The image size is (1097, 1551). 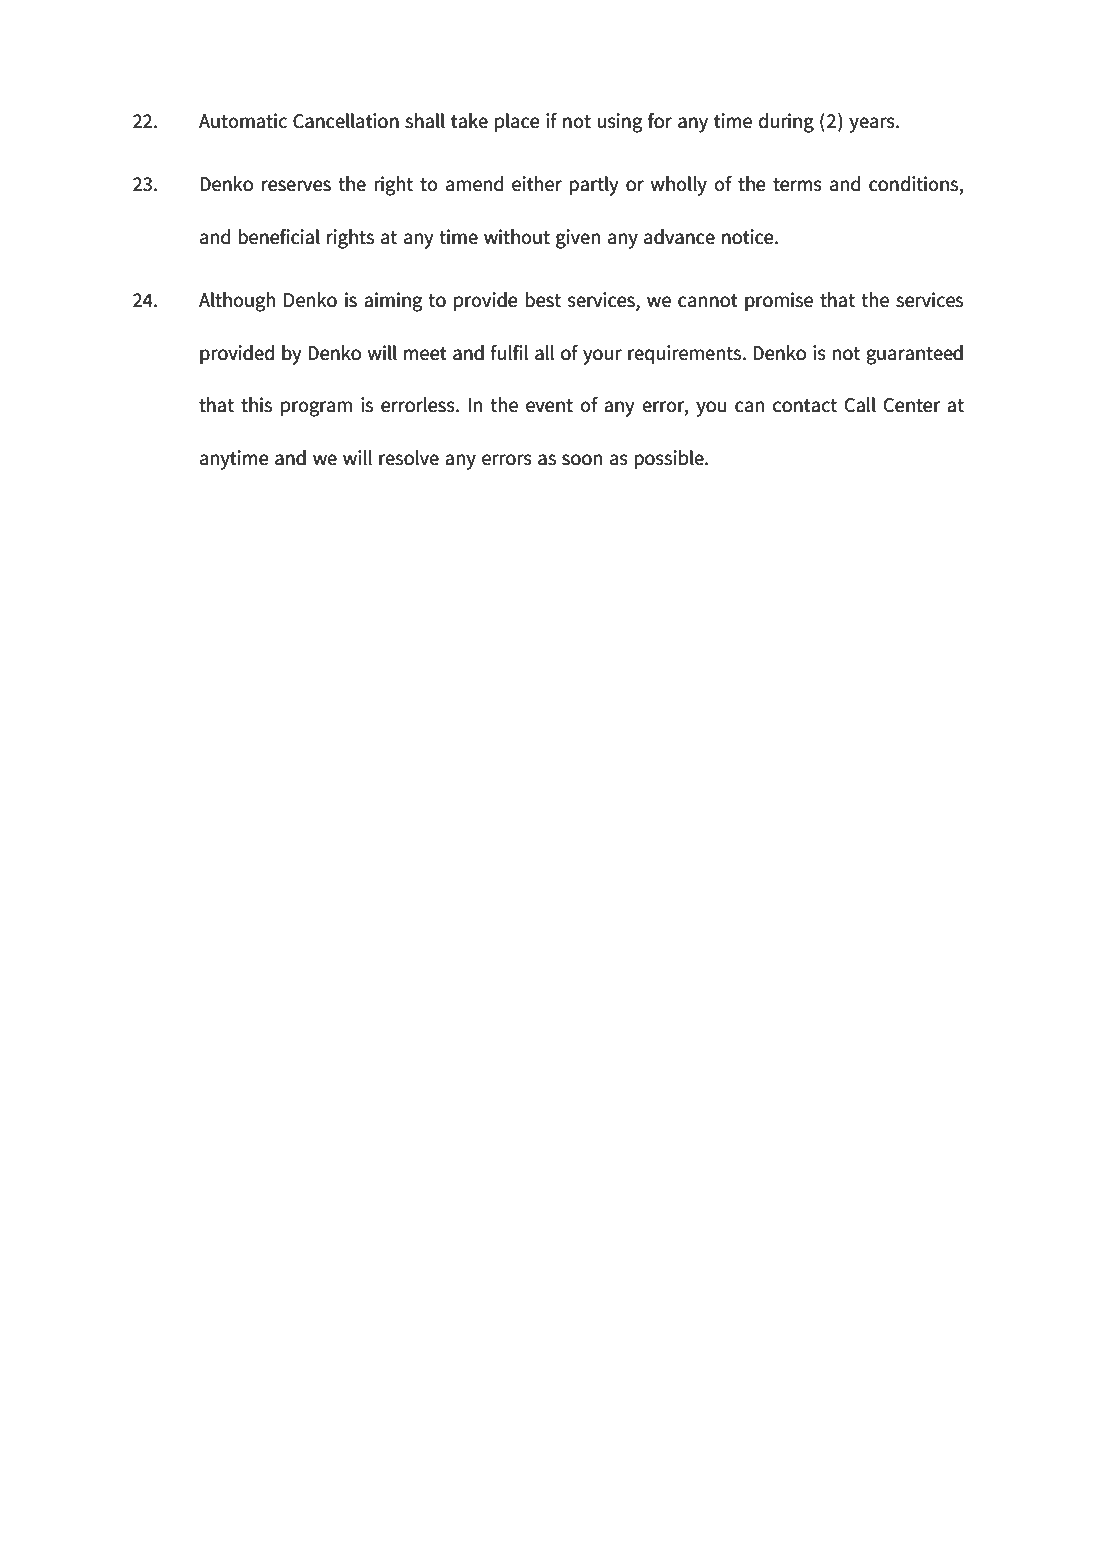 I want to click on beneficial, so click(x=279, y=236).
